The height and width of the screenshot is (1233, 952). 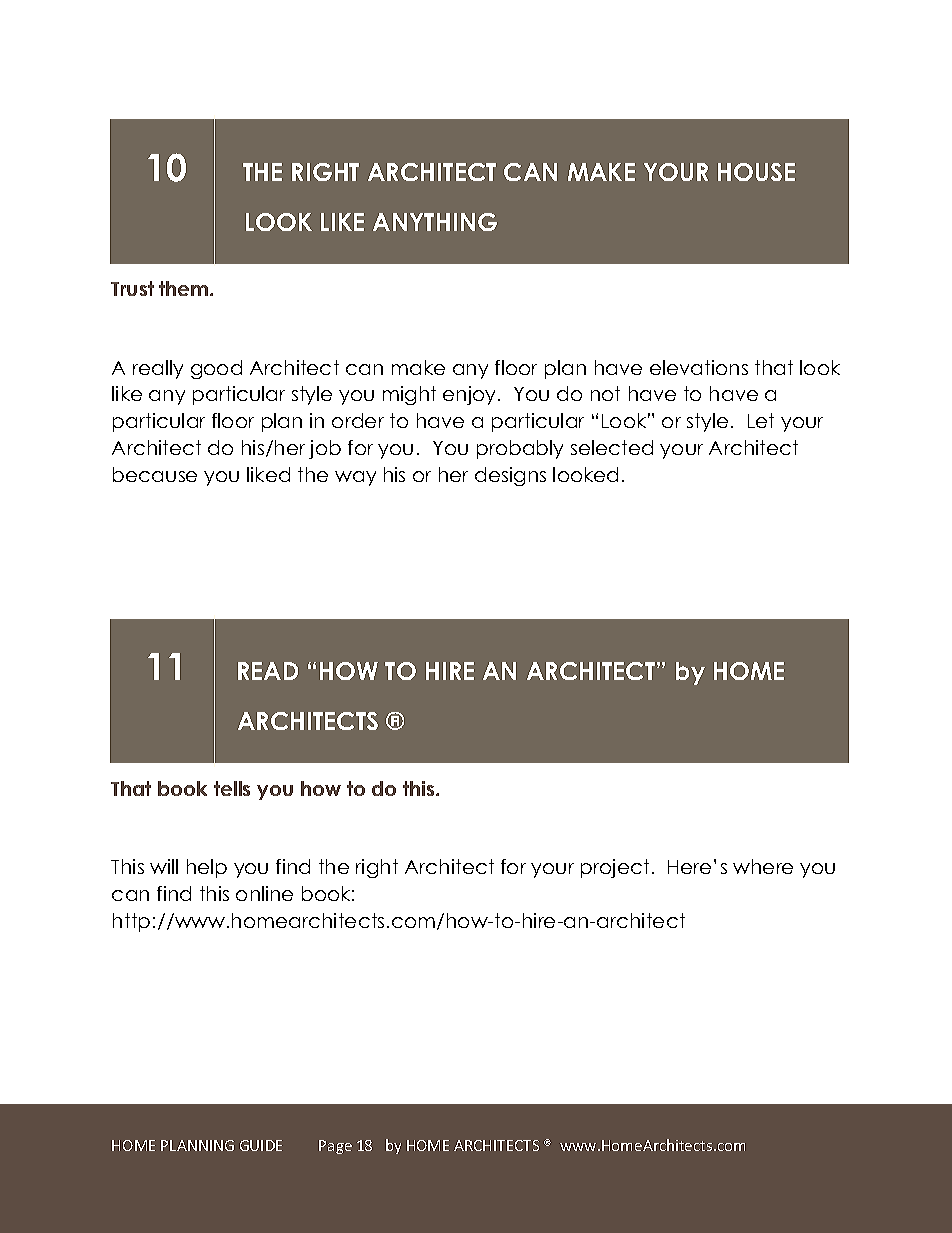 What do you see at coordinates (615, 868) in the screenshot?
I see `project` at bounding box center [615, 868].
